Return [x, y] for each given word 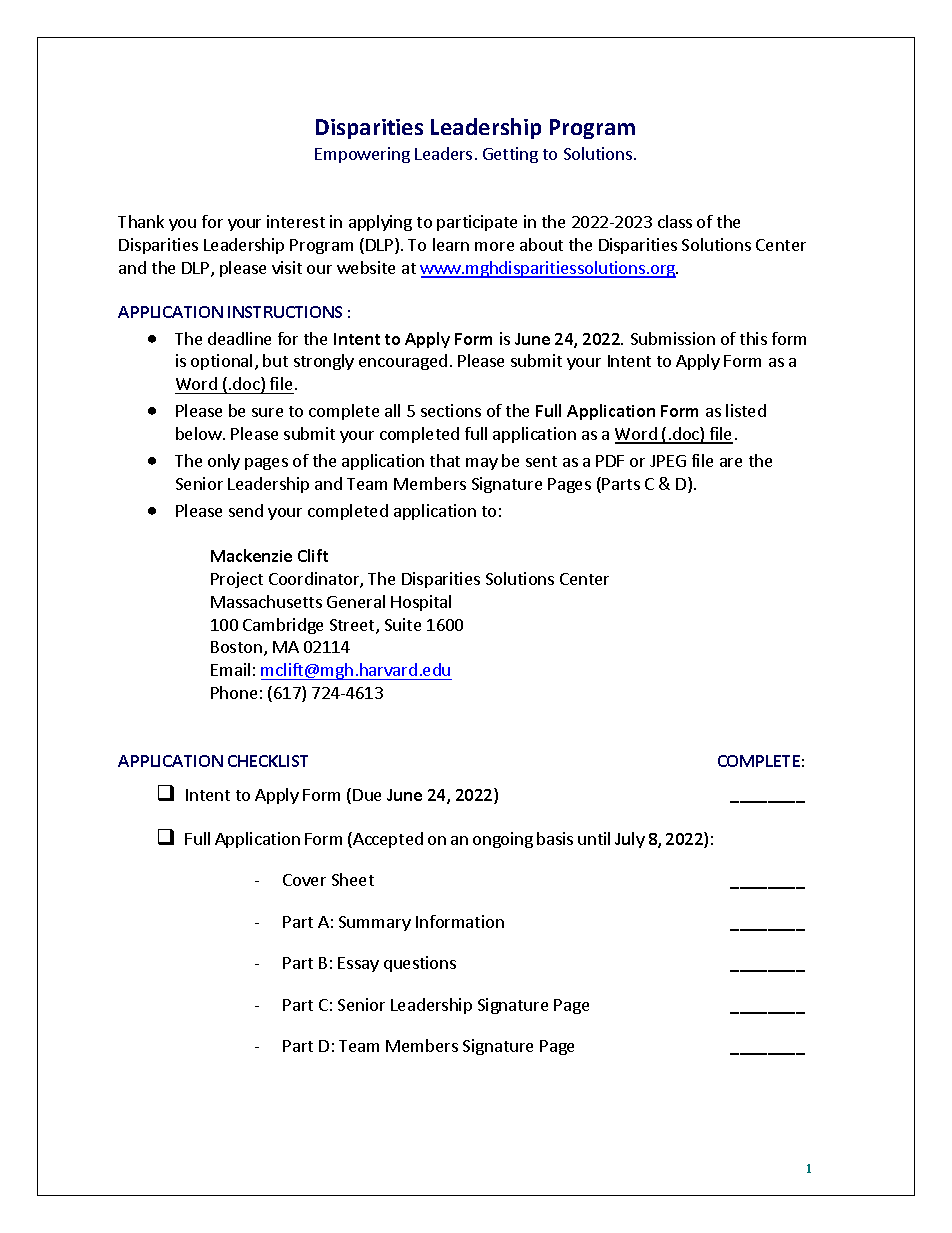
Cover [304, 880]
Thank [141, 221]
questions [420, 964]
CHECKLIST [268, 761]
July [630, 840]
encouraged [403, 362]
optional [221, 362]
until [594, 838]
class [675, 221]
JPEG [668, 461]
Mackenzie [251, 555]
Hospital [421, 603]
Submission [673, 338]
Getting [510, 155]
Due [367, 795]
